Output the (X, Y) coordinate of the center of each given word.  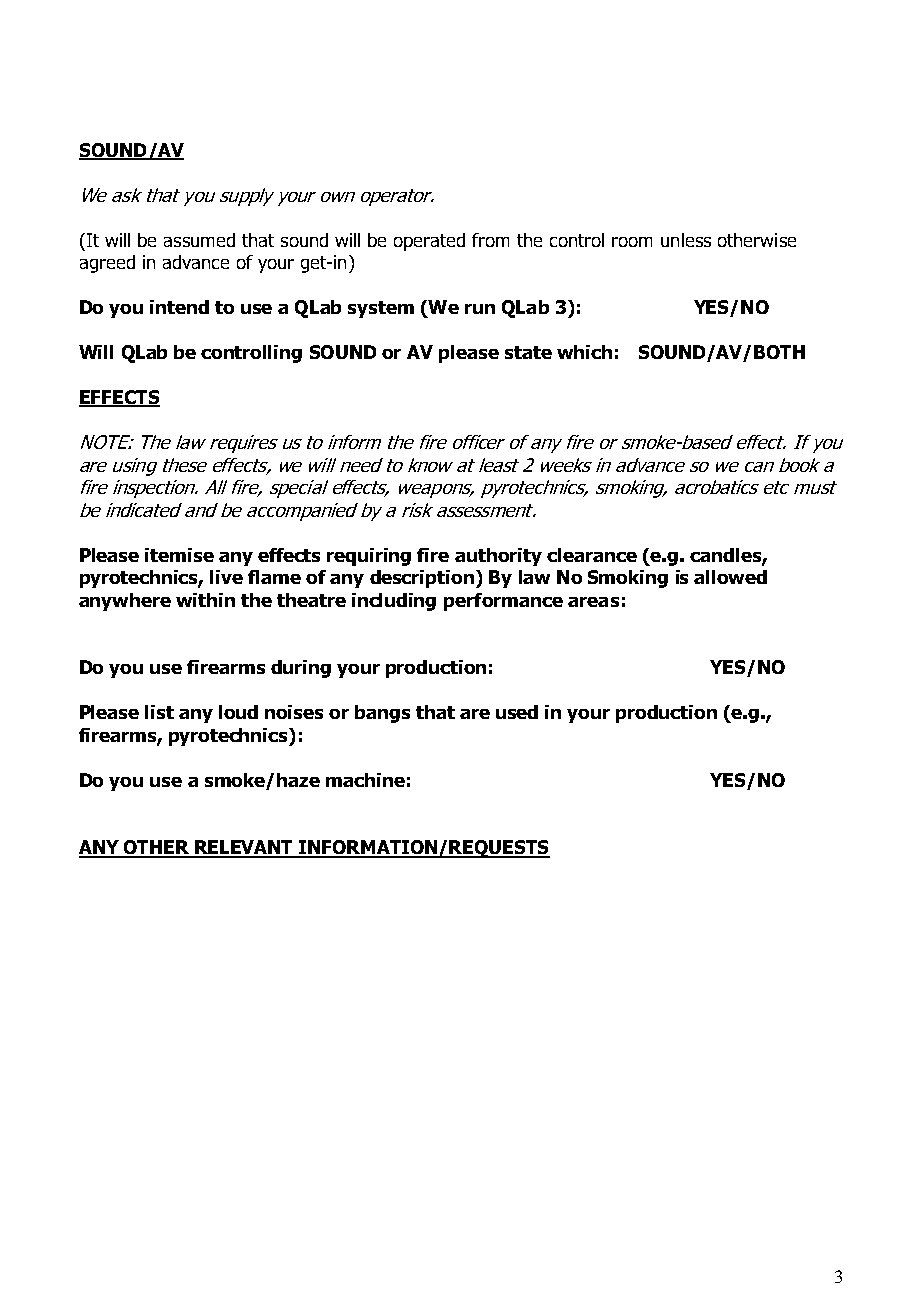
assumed (199, 240)
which (584, 352)
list (159, 712)
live (226, 577)
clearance (592, 555)
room (632, 242)
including (394, 602)
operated (429, 242)
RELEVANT (244, 848)
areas (593, 602)
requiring (369, 557)
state (528, 352)
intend (179, 307)
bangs (382, 714)
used (517, 712)
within (205, 600)
